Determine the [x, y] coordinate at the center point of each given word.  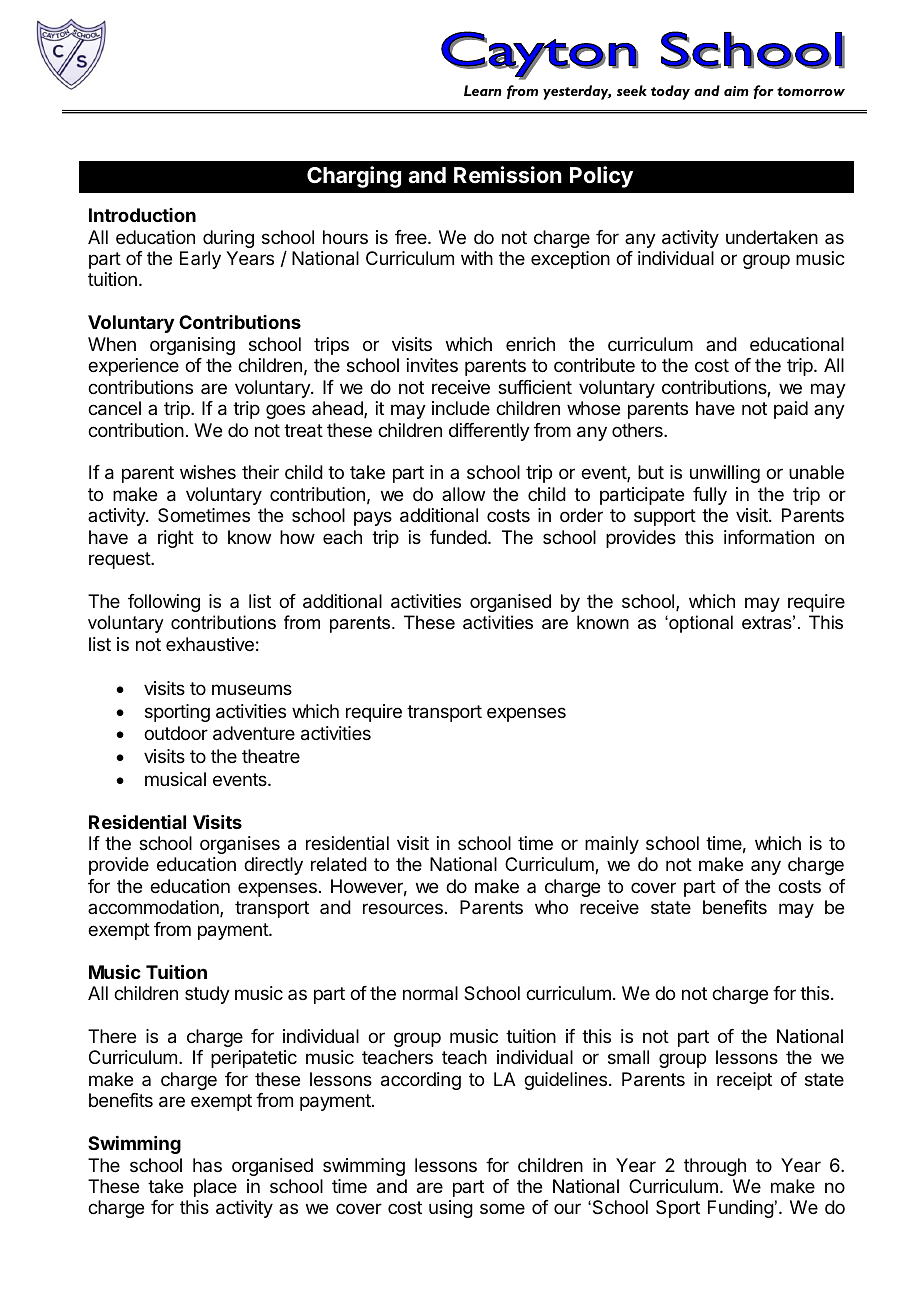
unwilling [725, 474]
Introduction [142, 215]
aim [736, 91]
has [207, 1165]
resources [403, 908]
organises [240, 845]
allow [463, 494]
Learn [482, 90]
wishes [208, 472]
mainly [612, 845]
